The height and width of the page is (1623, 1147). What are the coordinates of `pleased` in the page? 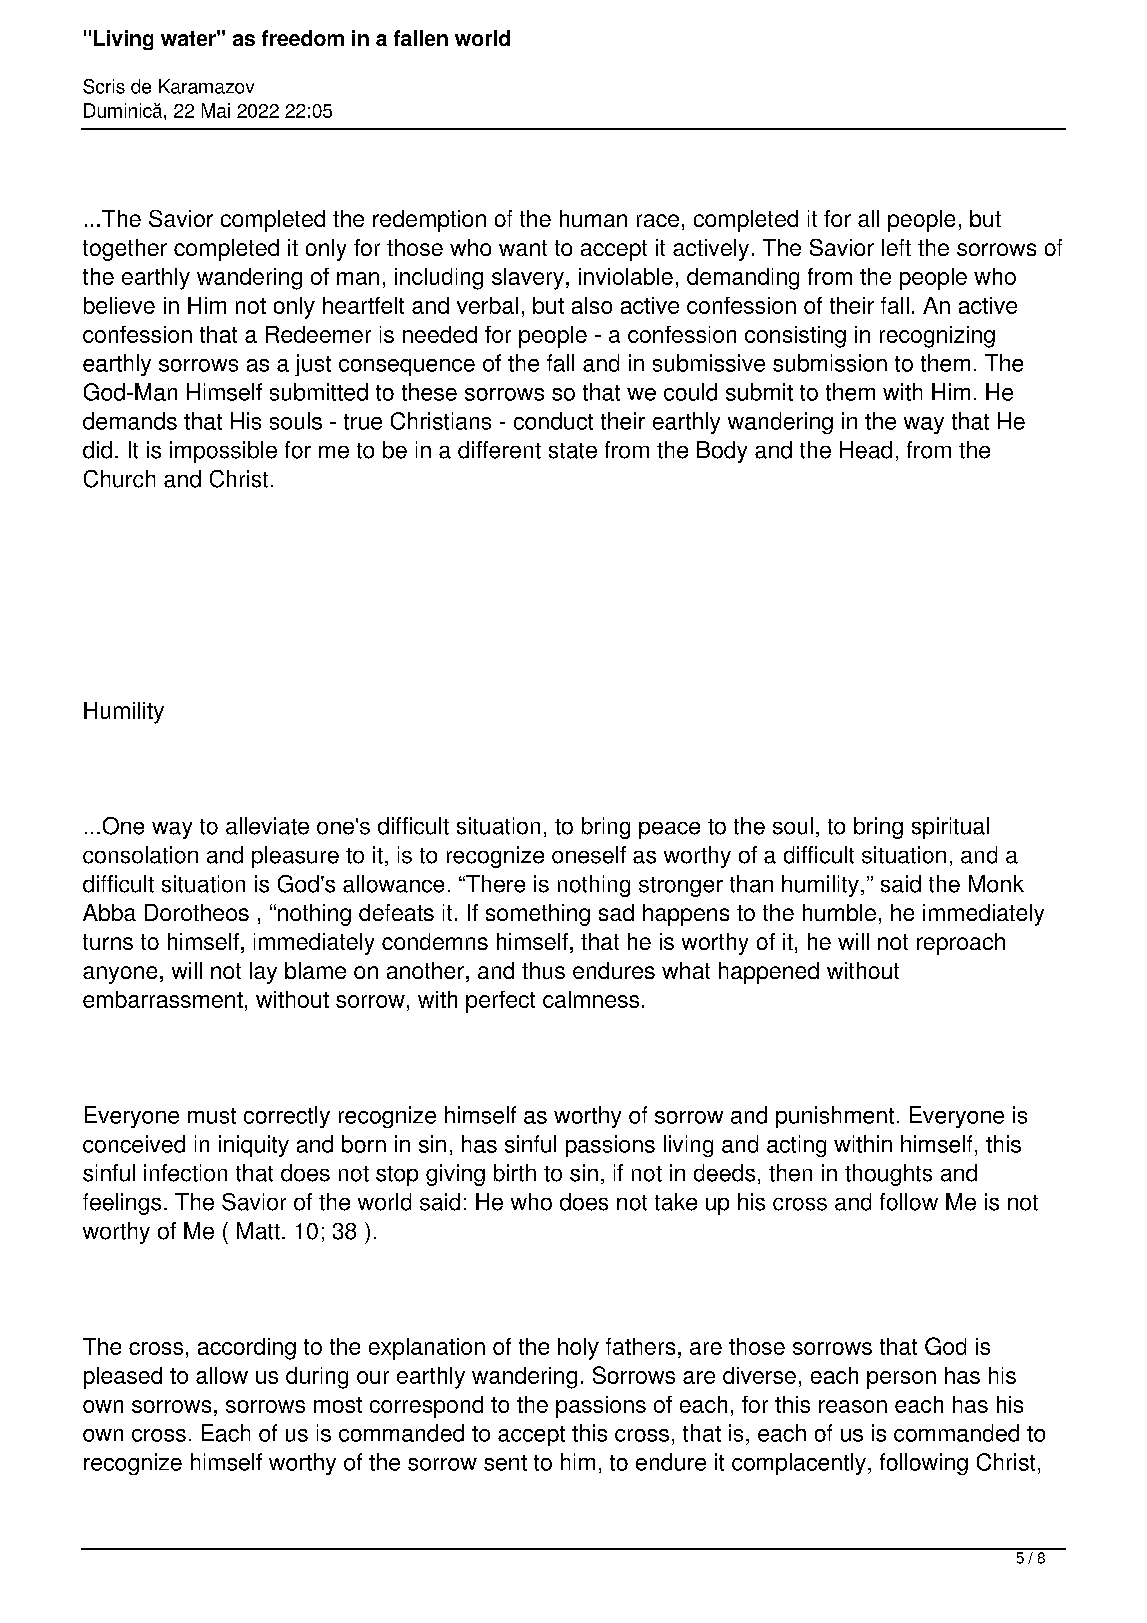 It's located at (123, 1378).
